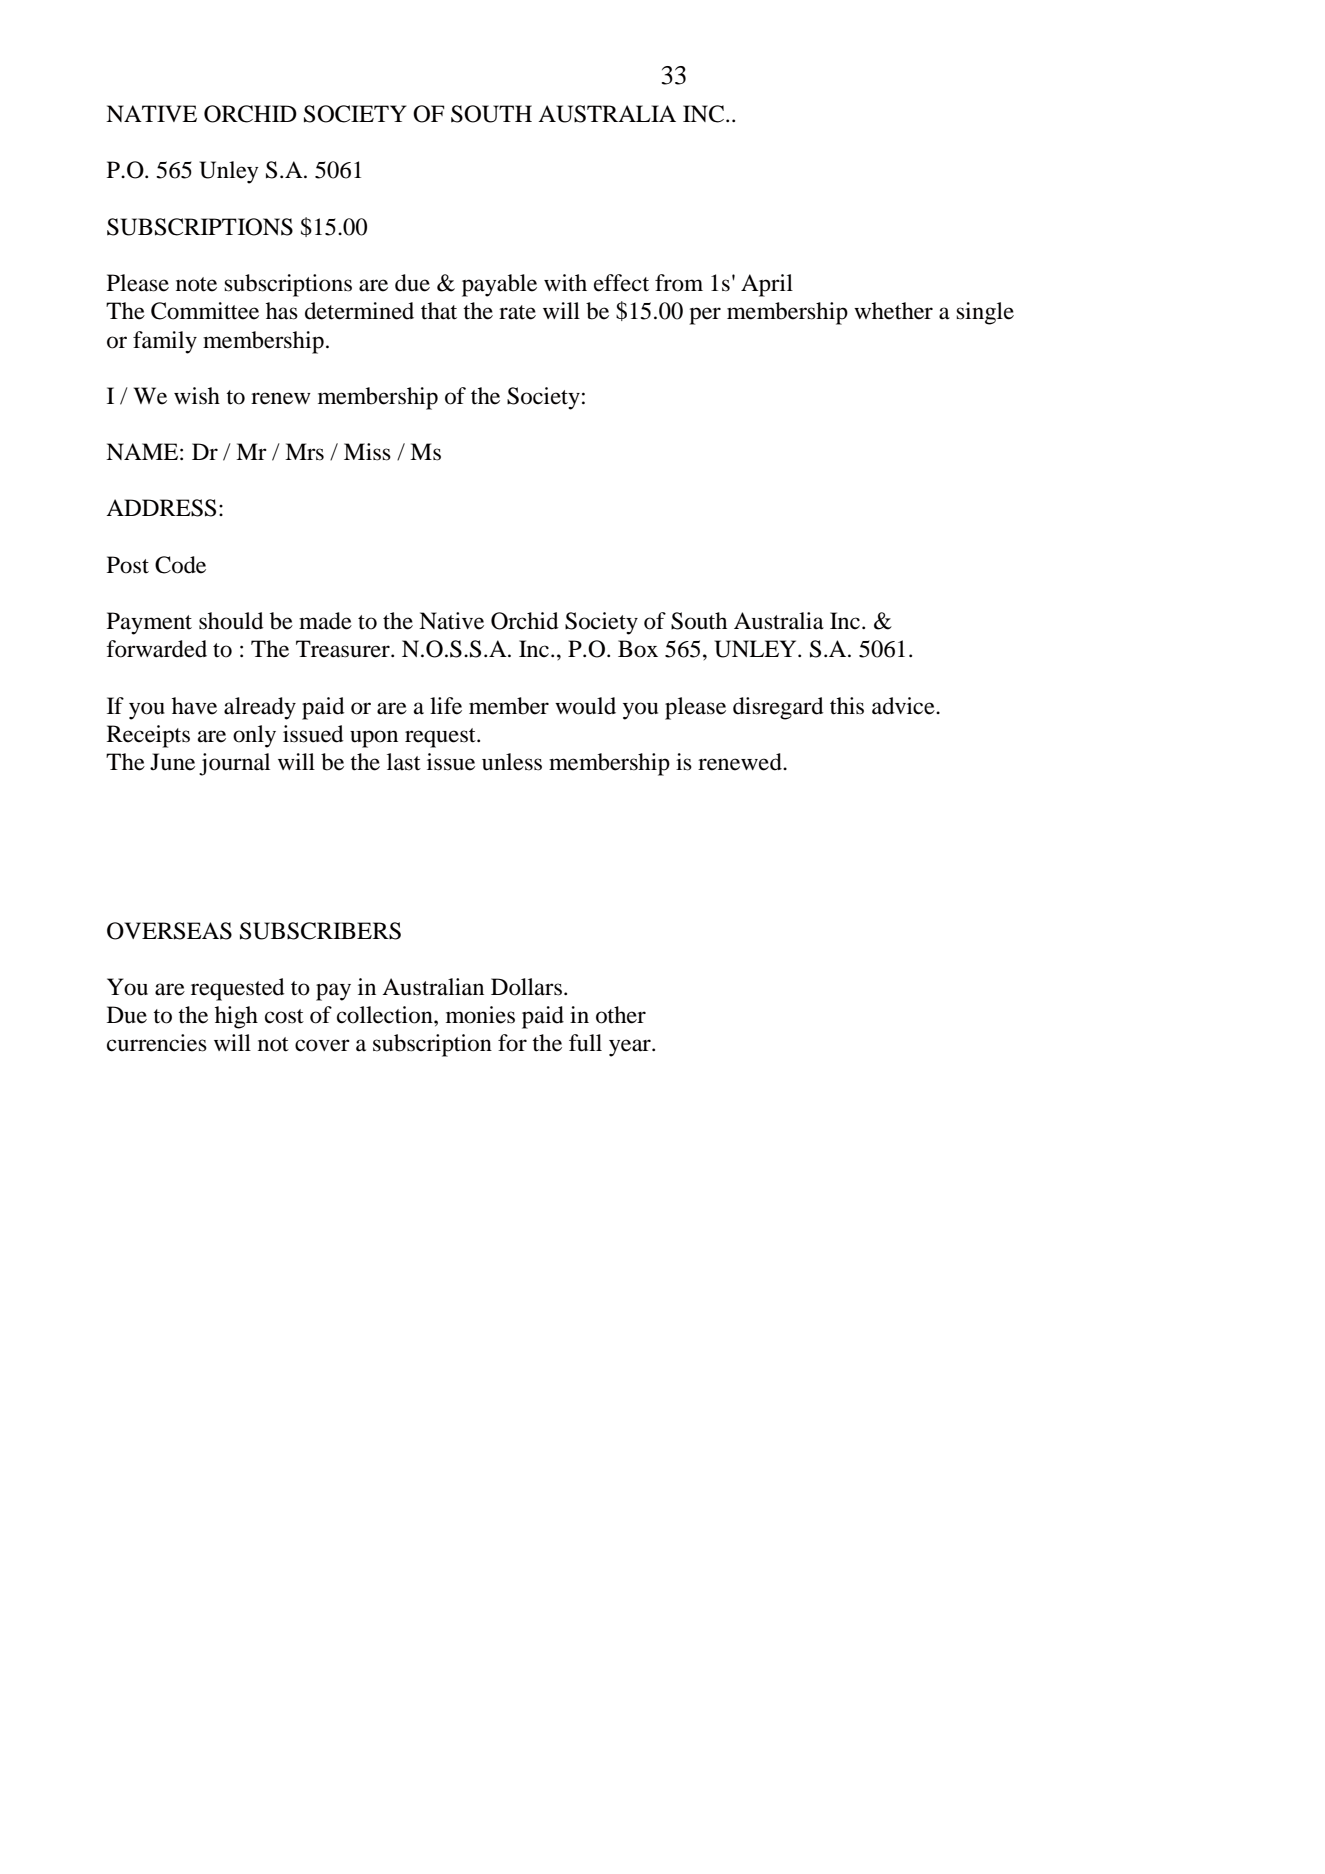  I want to click on rate, so click(517, 312).
